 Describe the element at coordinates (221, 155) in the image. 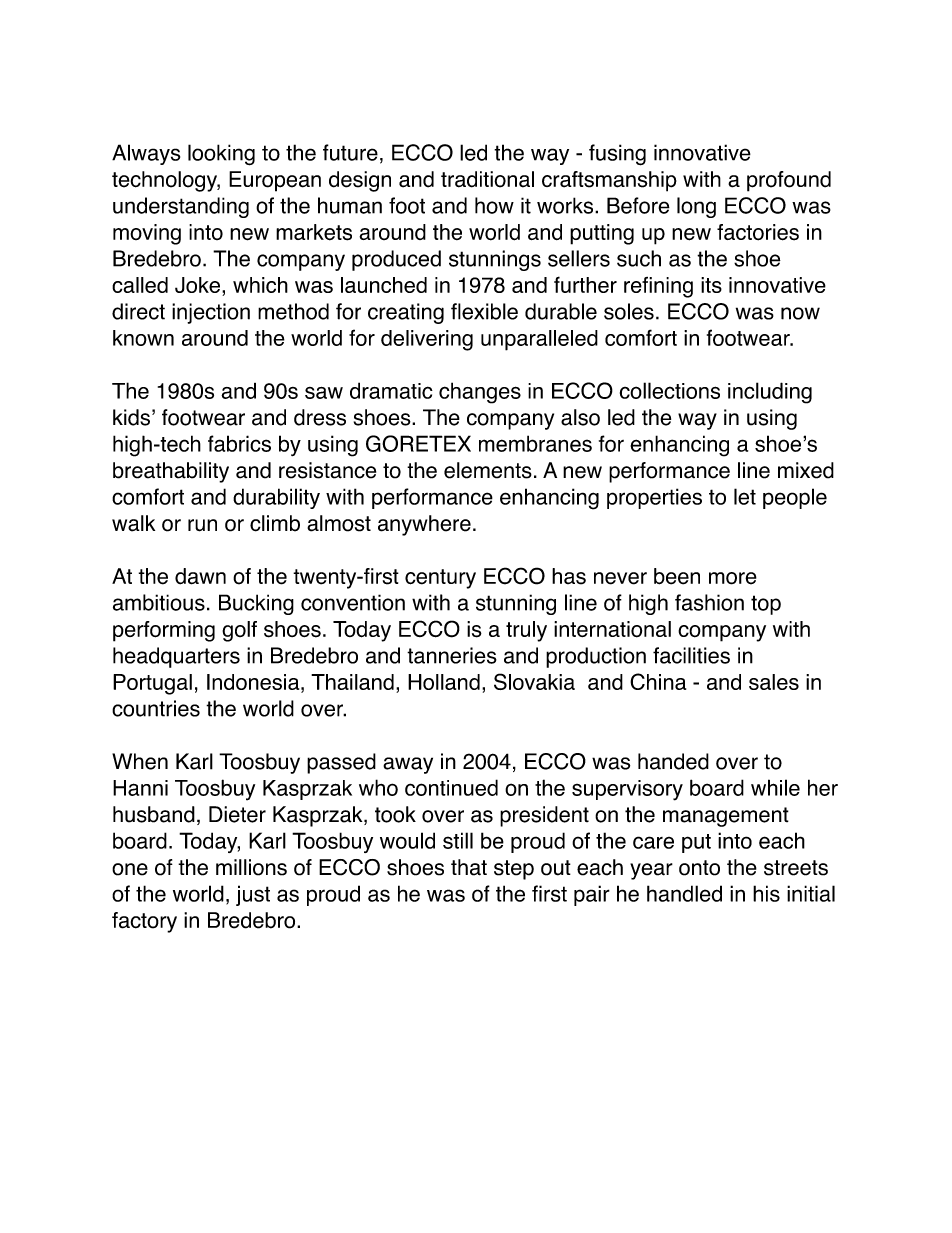

I see `looking` at that location.
